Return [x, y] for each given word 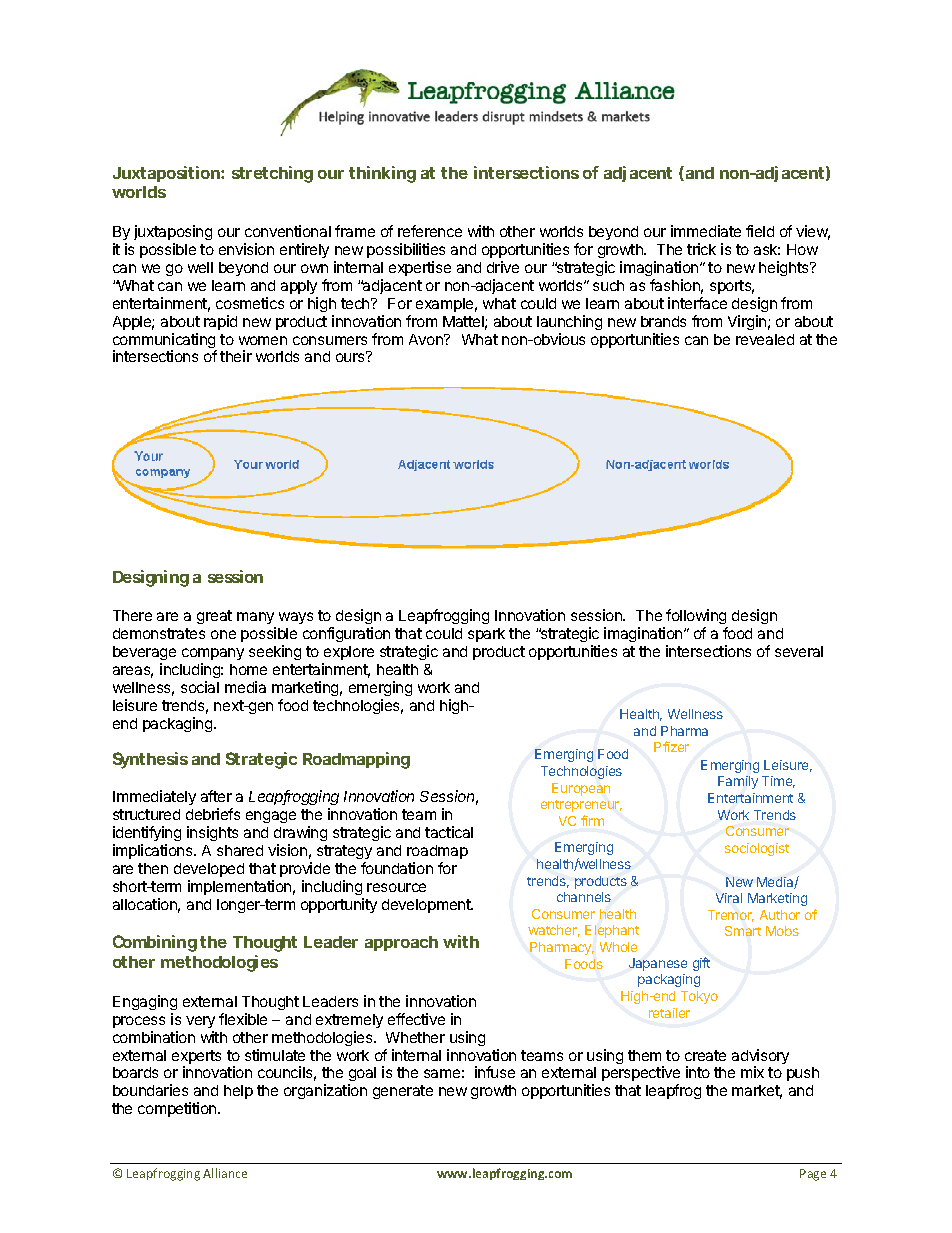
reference [430, 231]
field [760, 231]
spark [486, 635]
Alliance [225, 1173]
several [799, 651]
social [200, 687]
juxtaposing [173, 234]
